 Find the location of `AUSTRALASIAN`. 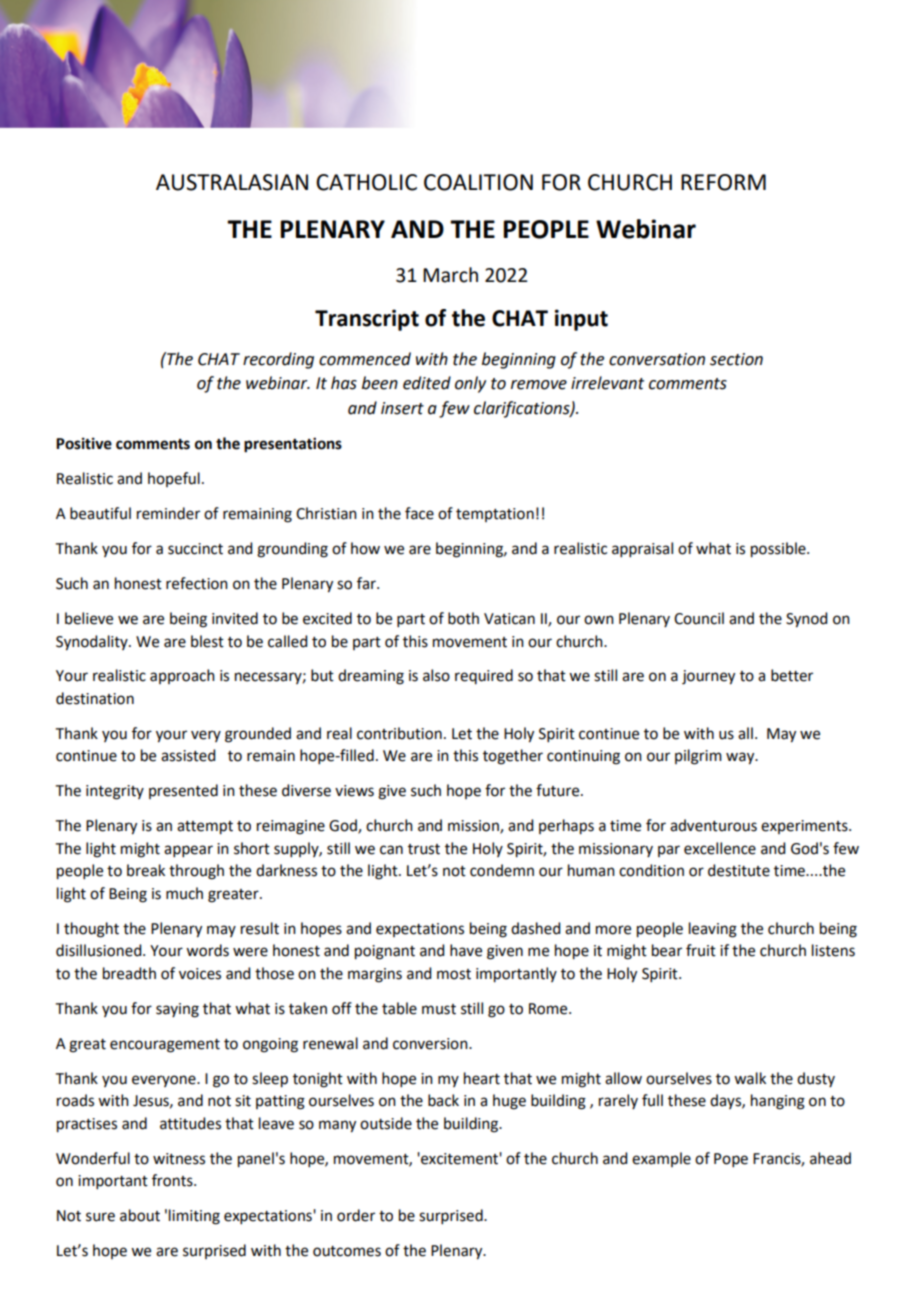

AUSTRALASIAN is located at coordinates (232, 182).
